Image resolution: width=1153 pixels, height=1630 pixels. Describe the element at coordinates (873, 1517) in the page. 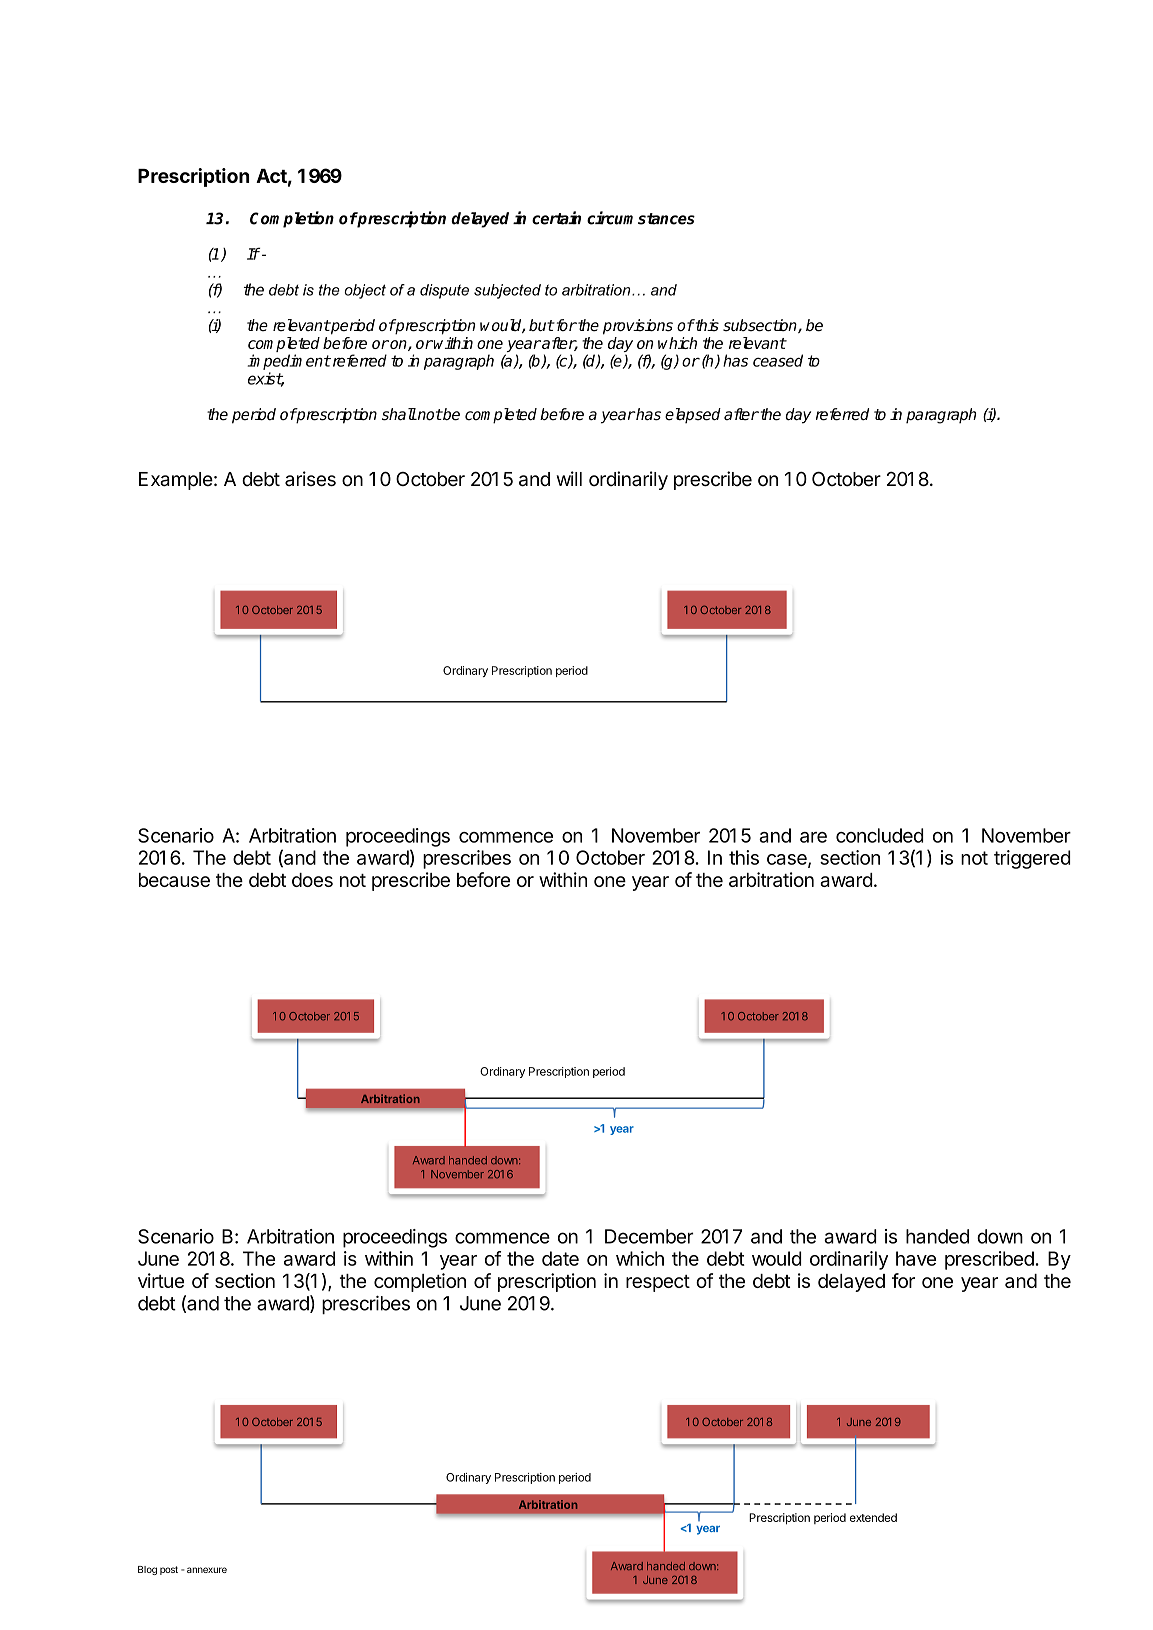

I see `extended` at that location.
